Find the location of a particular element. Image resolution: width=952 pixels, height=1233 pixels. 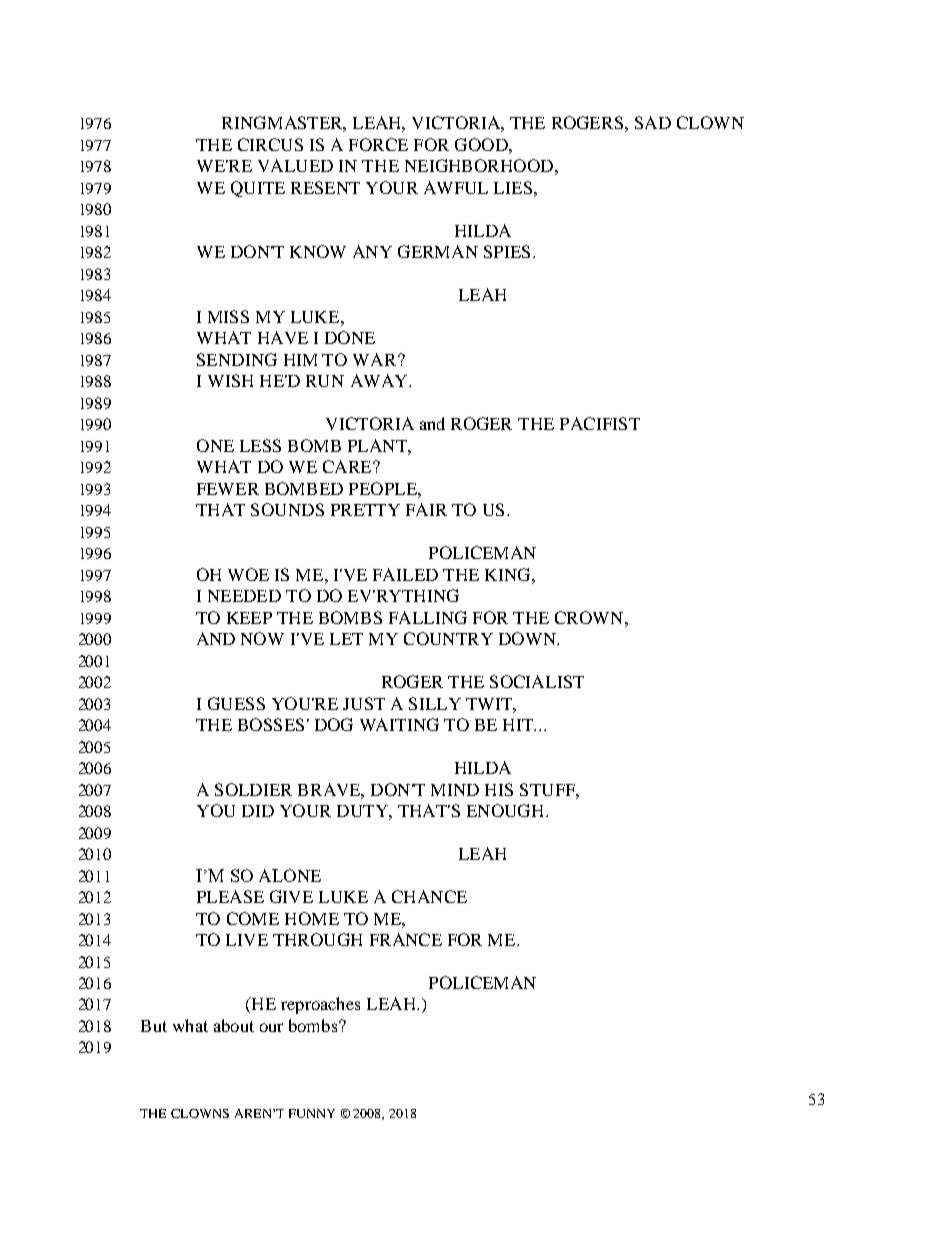

AWAY is located at coordinates (380, 380).
